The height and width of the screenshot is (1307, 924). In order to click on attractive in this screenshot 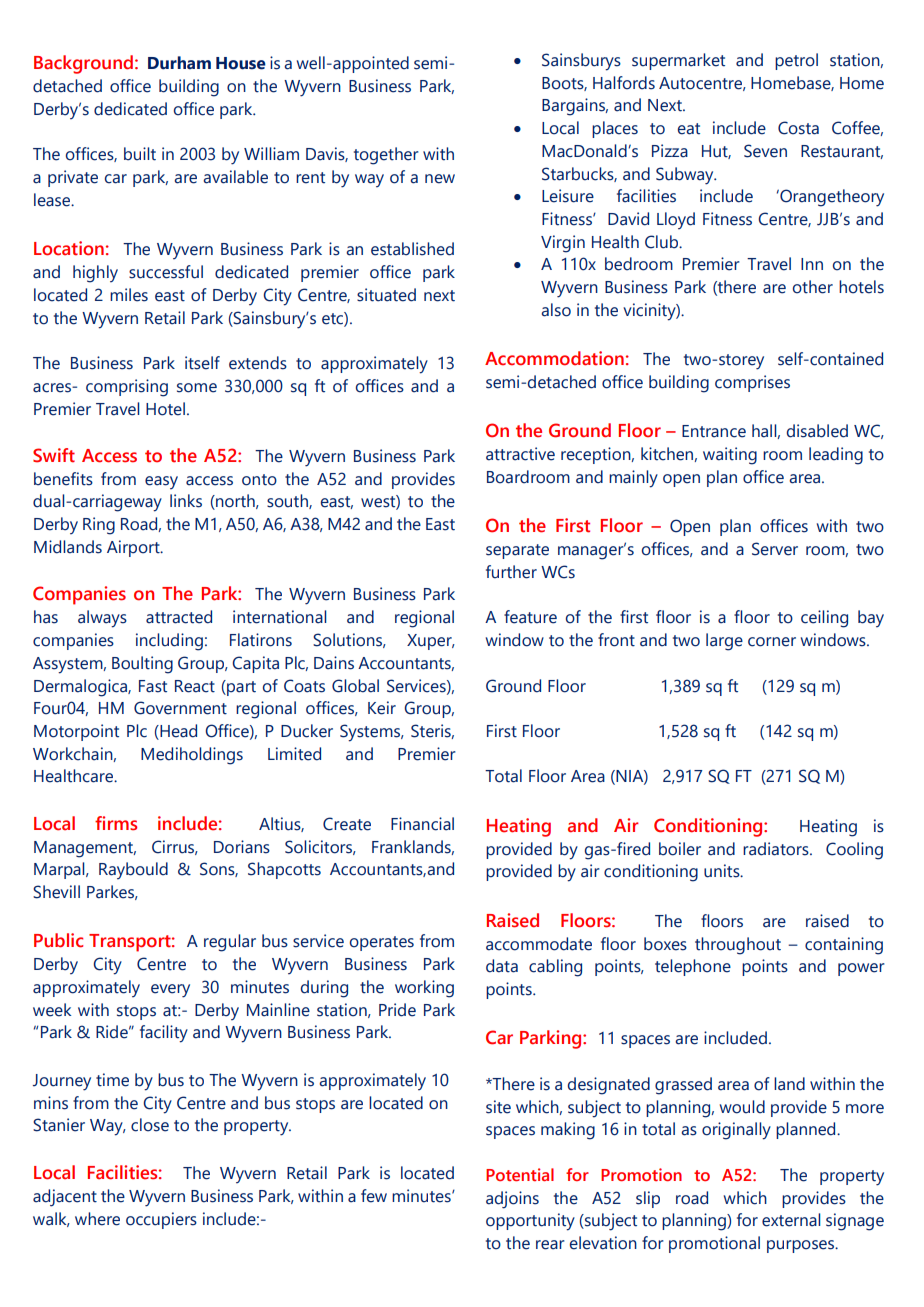, I will do `click(520, 454)`.
